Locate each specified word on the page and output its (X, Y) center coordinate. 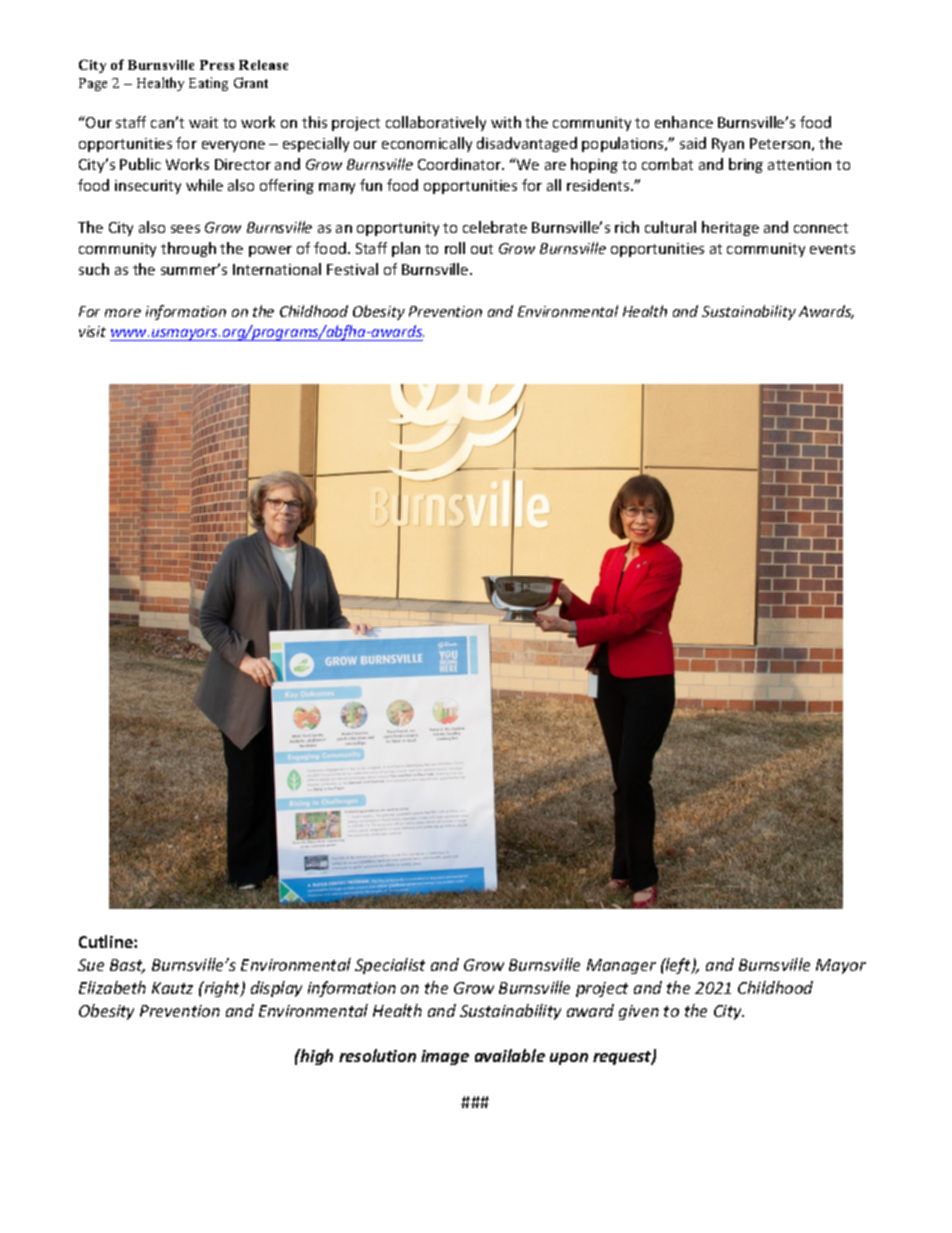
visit (92, 331)
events (832, 249)
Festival (352, 269)
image (445, 1057)
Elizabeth (112, 987)
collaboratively (436, 123)
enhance (684, 122)
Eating (208, 84)
